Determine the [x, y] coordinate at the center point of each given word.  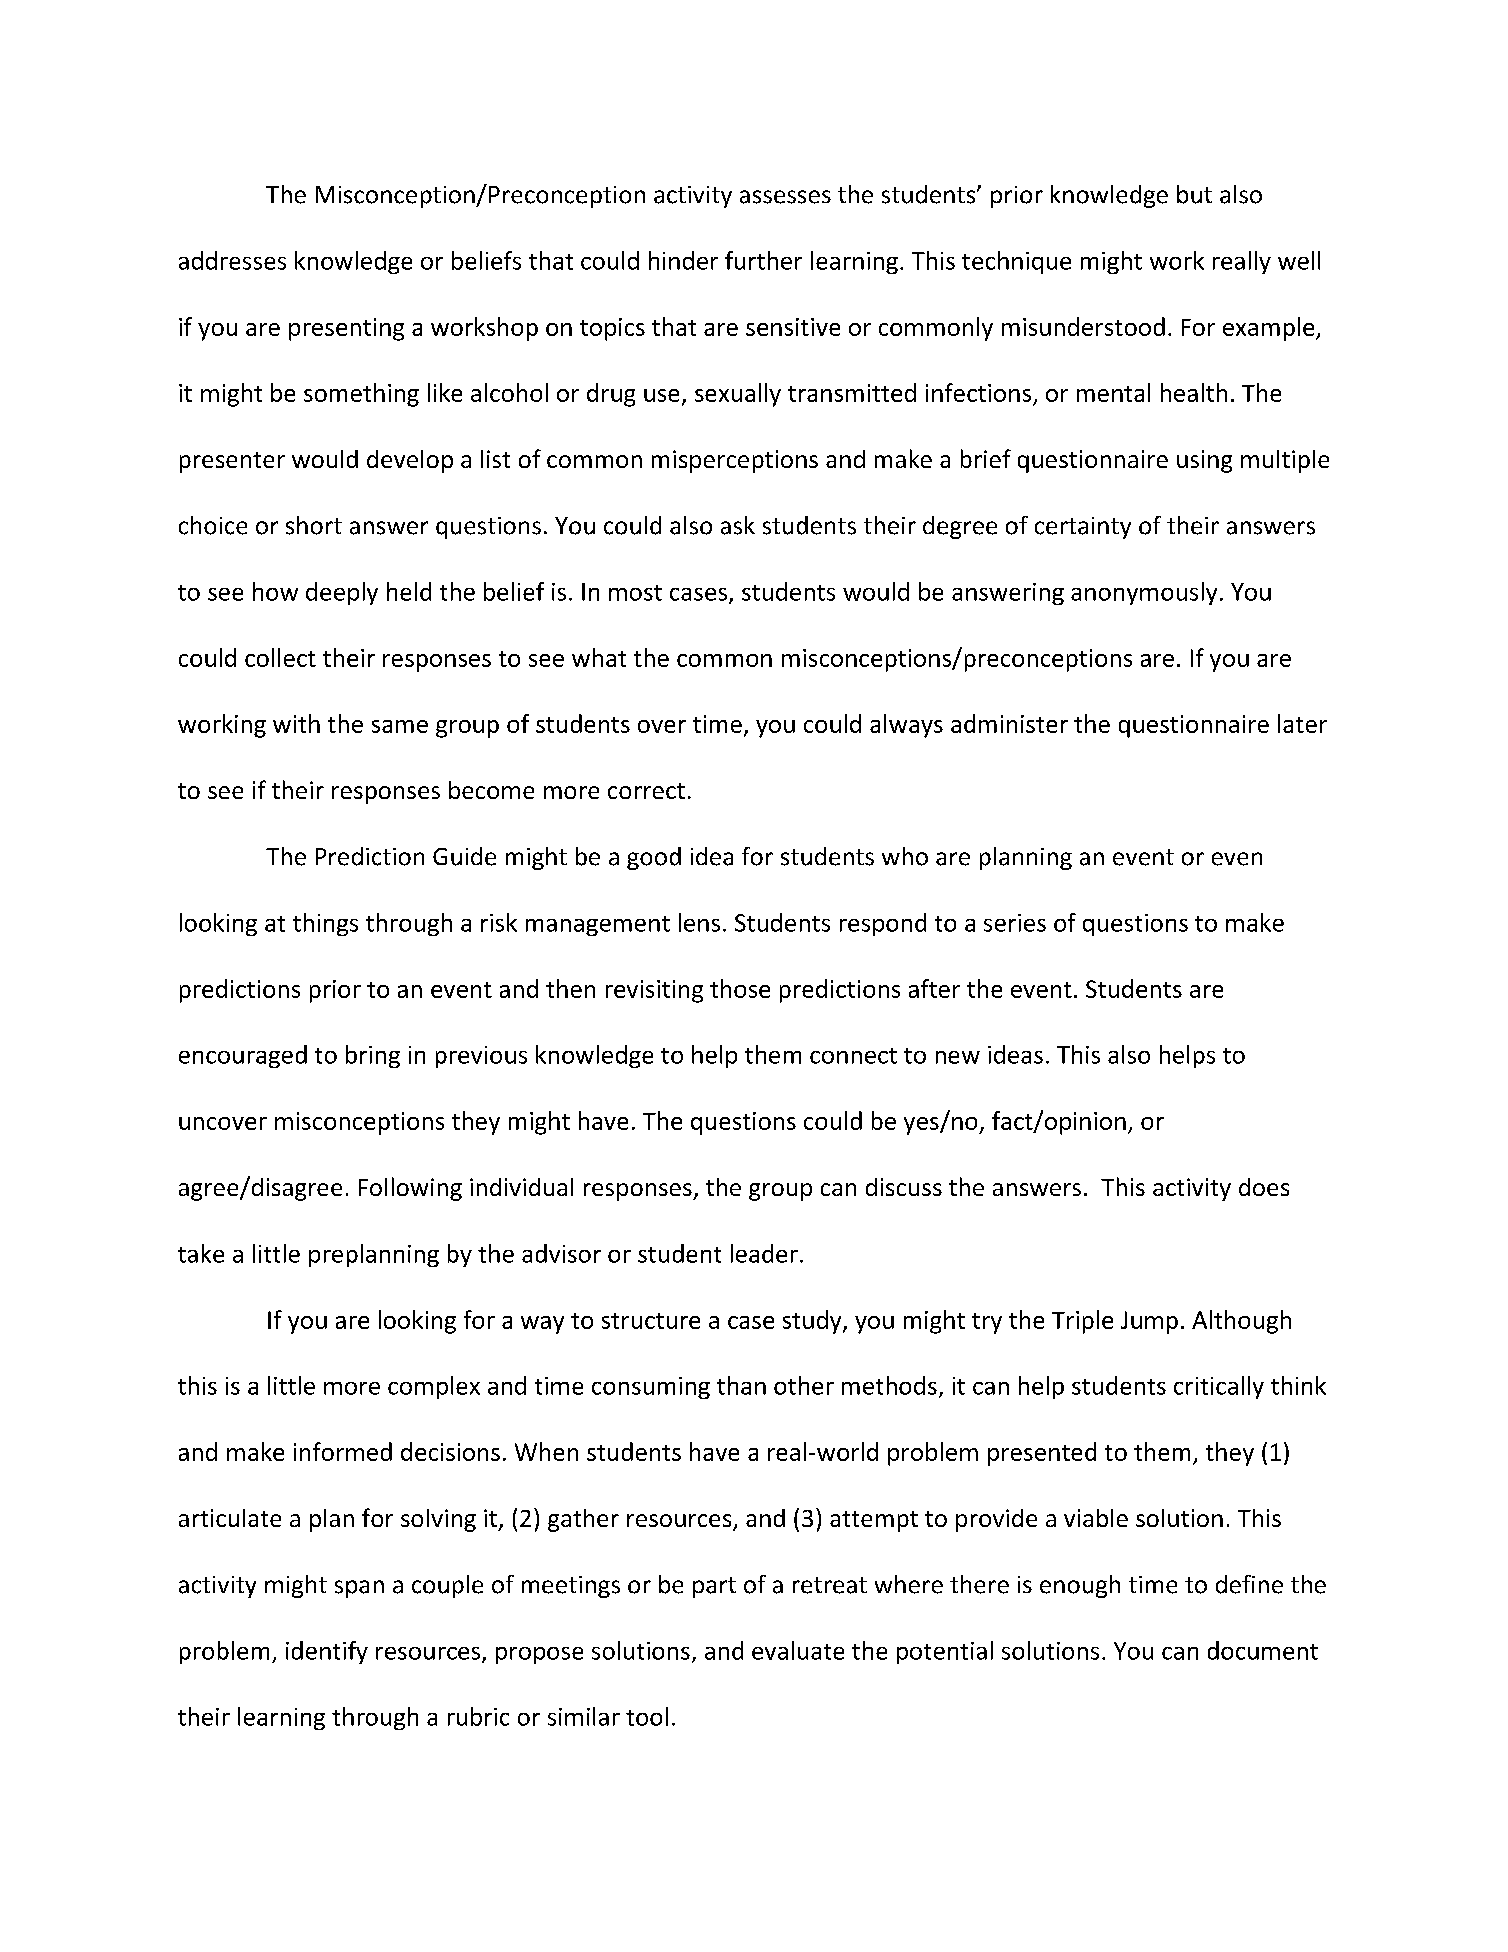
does [1264, 1187]
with [296, 723]
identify [327, 1652]
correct [646, 791]
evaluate [798, 1650]
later [1302, 723]
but [1194, 194]
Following [410, 1189]
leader [764, 1253]
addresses [232, 260]
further [763, 260]
